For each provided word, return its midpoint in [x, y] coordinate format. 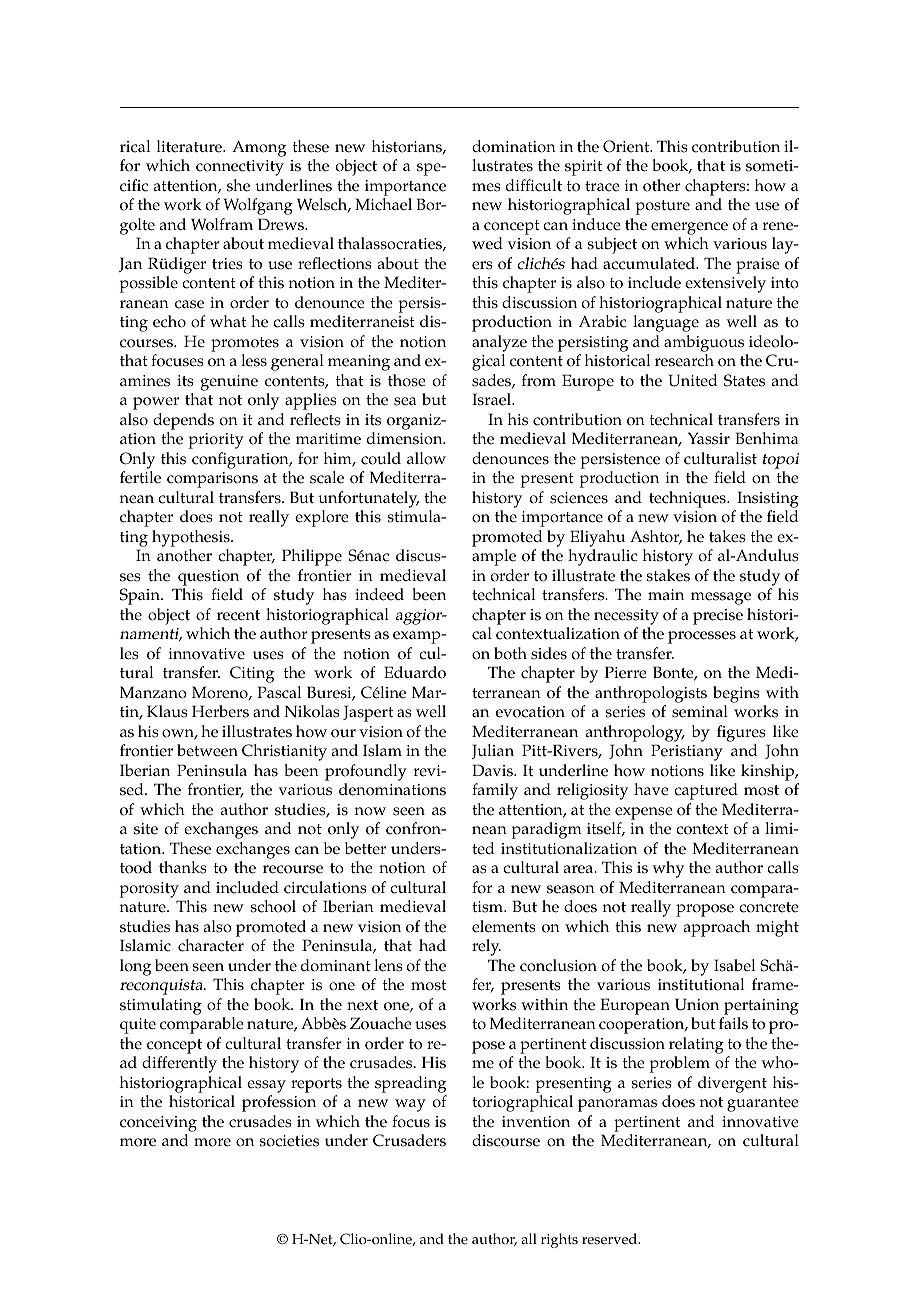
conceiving [158, 1124]
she [238, 185]
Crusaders [409, 1140]
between [207, 750]
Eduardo [415, 672]
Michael [383, 204]
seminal [700, 711]
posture [663, 207]
